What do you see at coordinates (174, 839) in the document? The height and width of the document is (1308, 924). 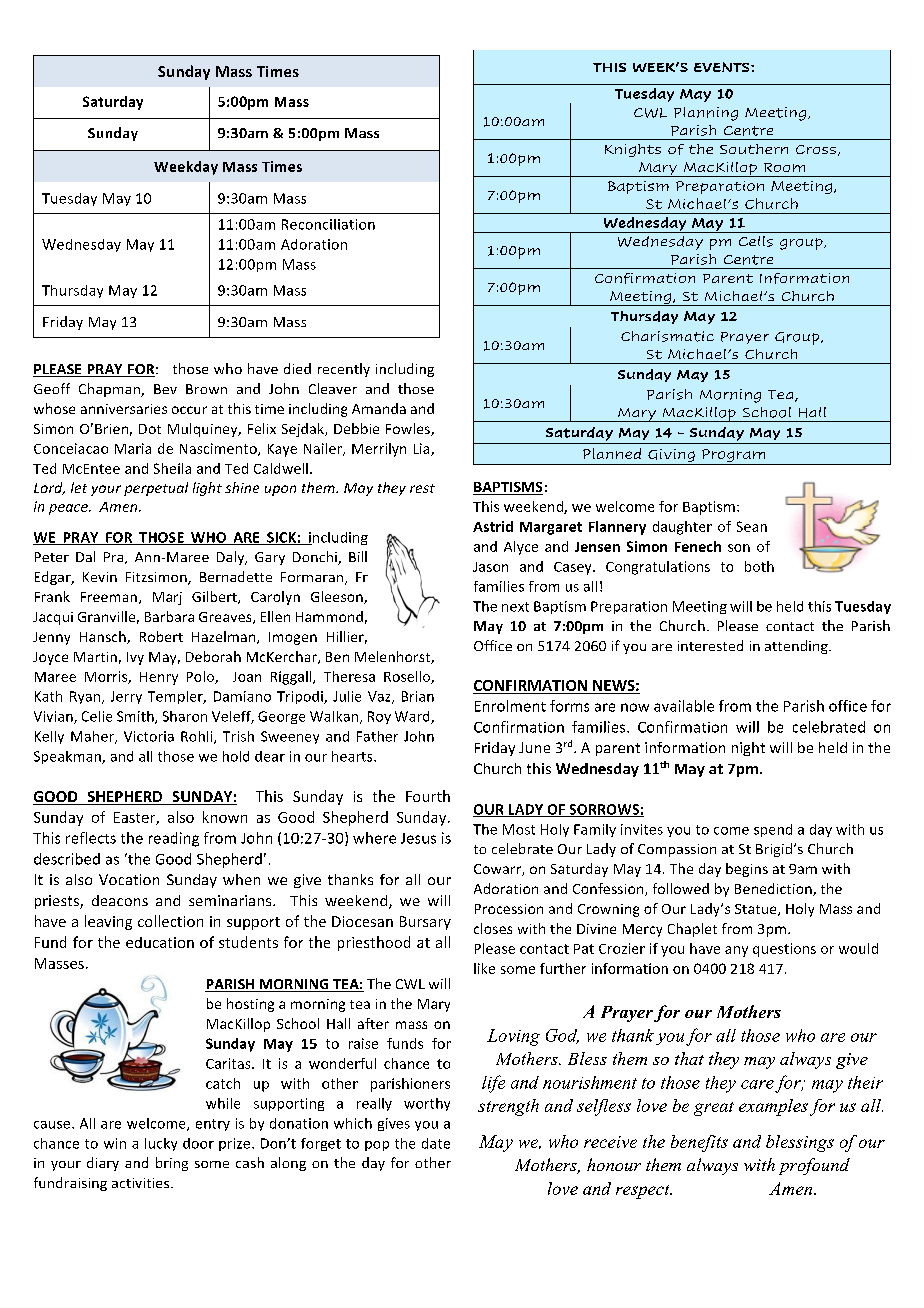 I see `reading` at bounding box center [174, 839].
